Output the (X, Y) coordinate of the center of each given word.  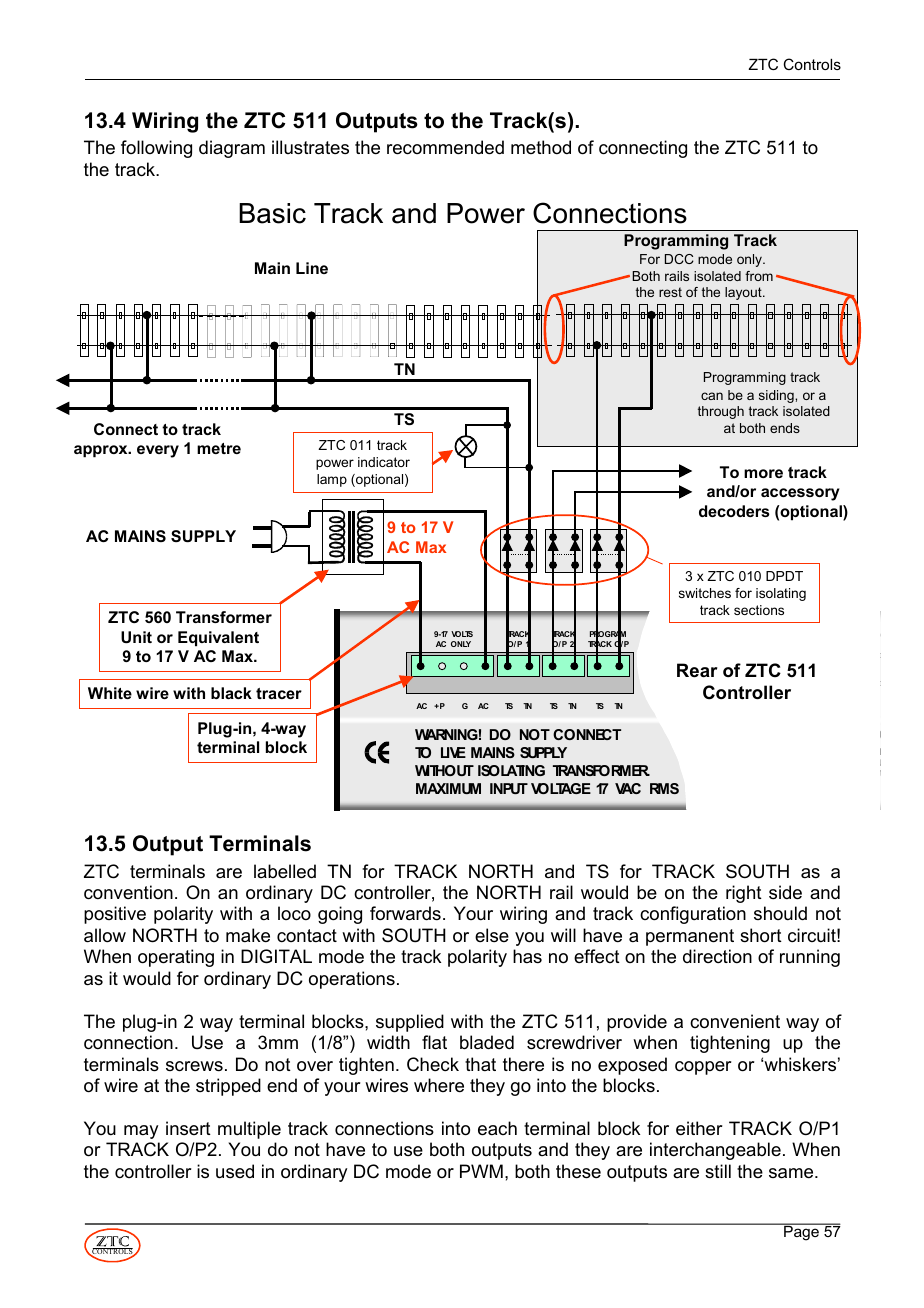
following (156, 149)
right (744, 894)
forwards (405, 913)
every (158, 451)
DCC (679, 259)
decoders (734, 511)
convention (128, 892)
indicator (384, 462)
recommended (445, 147)
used (235, 1171)
